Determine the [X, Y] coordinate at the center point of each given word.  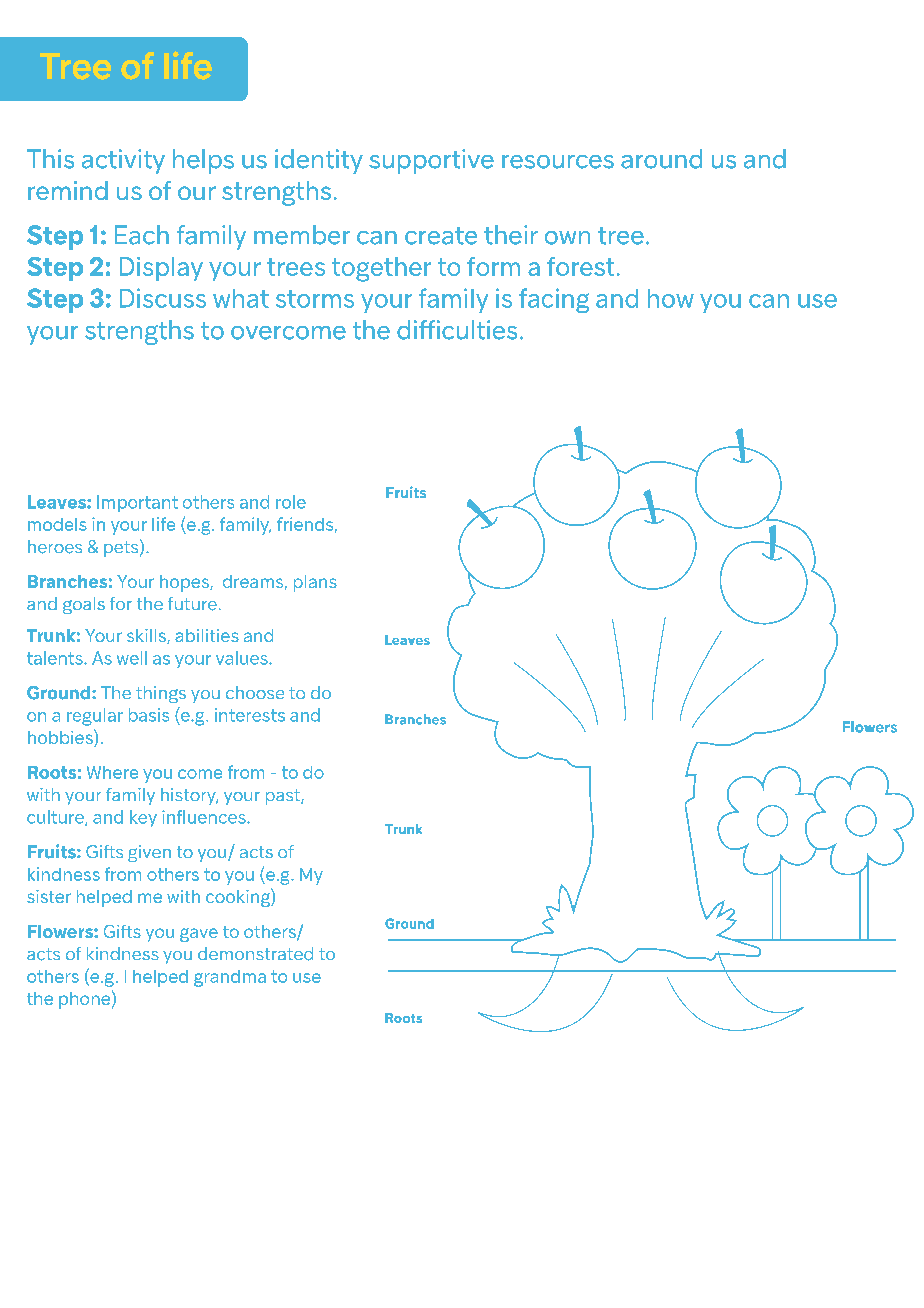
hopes [185, 583]
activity [123, 161]
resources [558, 162]
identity [319, 161]
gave [199, 935]
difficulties [457, 330]
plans [315, 583]
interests [250, 715]
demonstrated [255, 954]
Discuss [163, 298]
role [291, 502]
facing [554, 300]
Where [112, 772]
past [284, 797]
